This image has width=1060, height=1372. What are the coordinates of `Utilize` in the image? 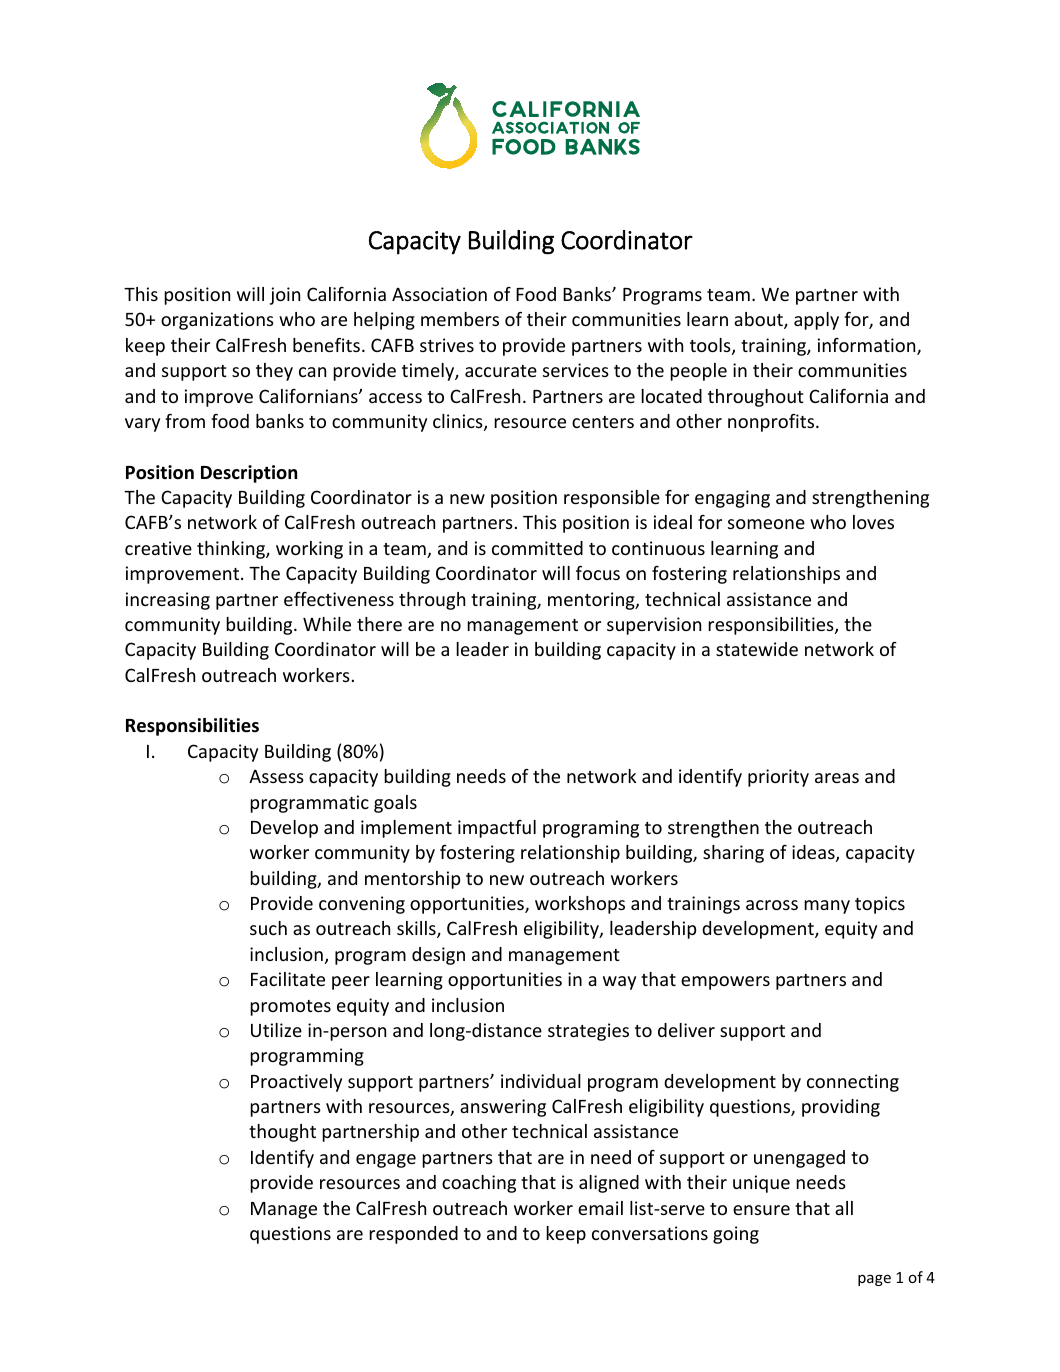 It's located at (276, 1030).
